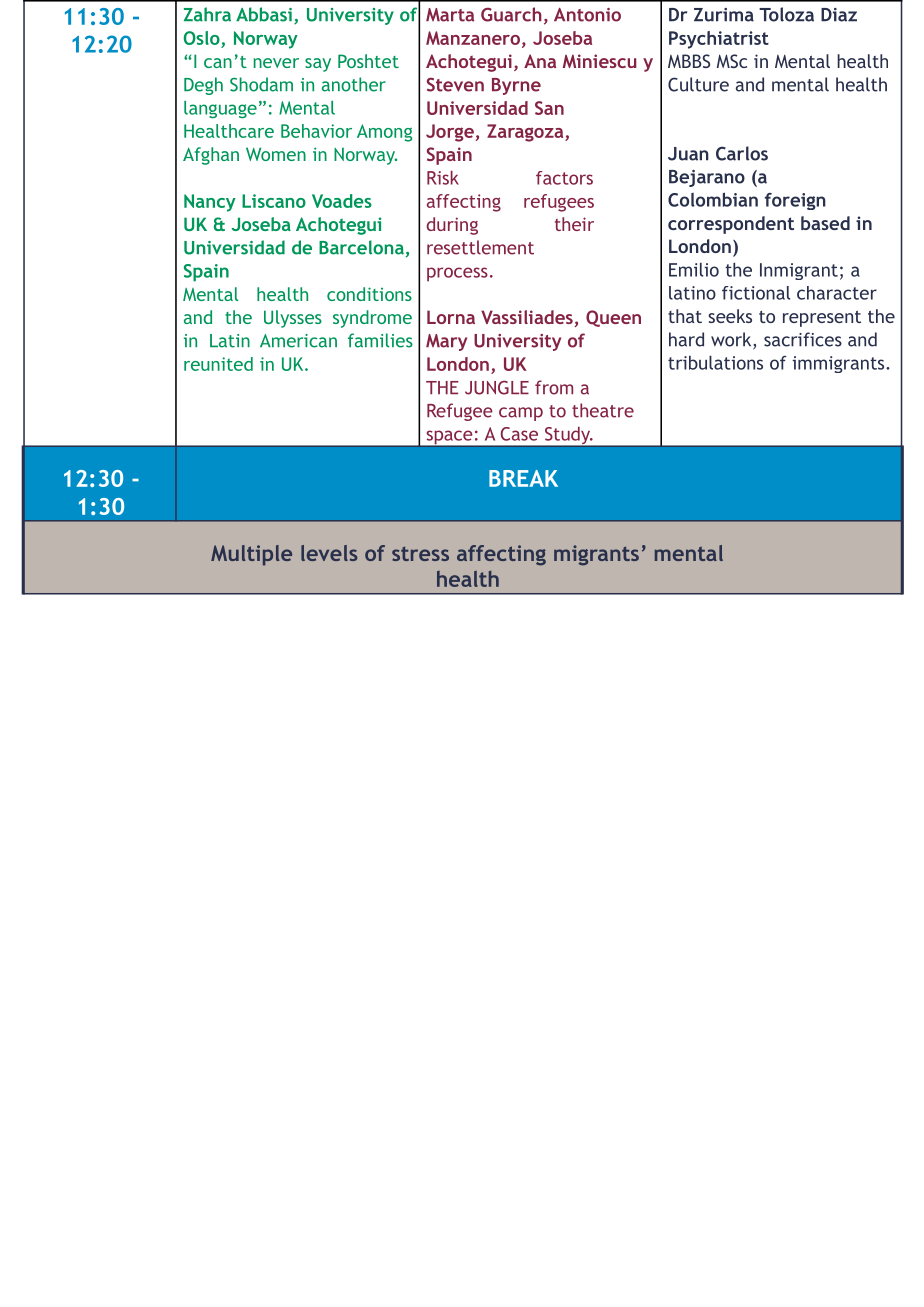 The image size is (924, 1307). Describe the element at coordinates (719, 40) in the page. I see `Psychiatrist` at that location.
